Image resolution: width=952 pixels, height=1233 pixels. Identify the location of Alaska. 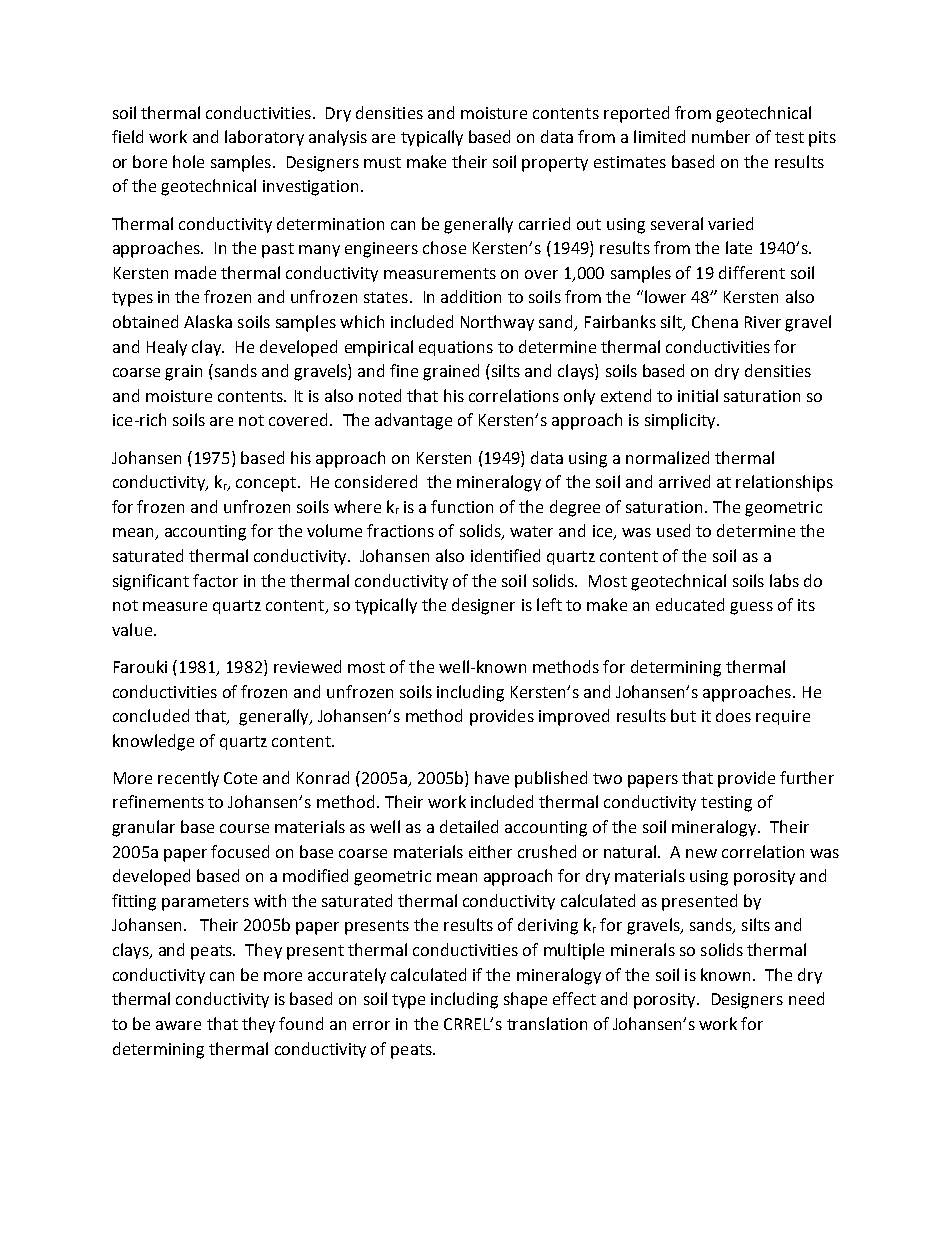
(208, 321).
